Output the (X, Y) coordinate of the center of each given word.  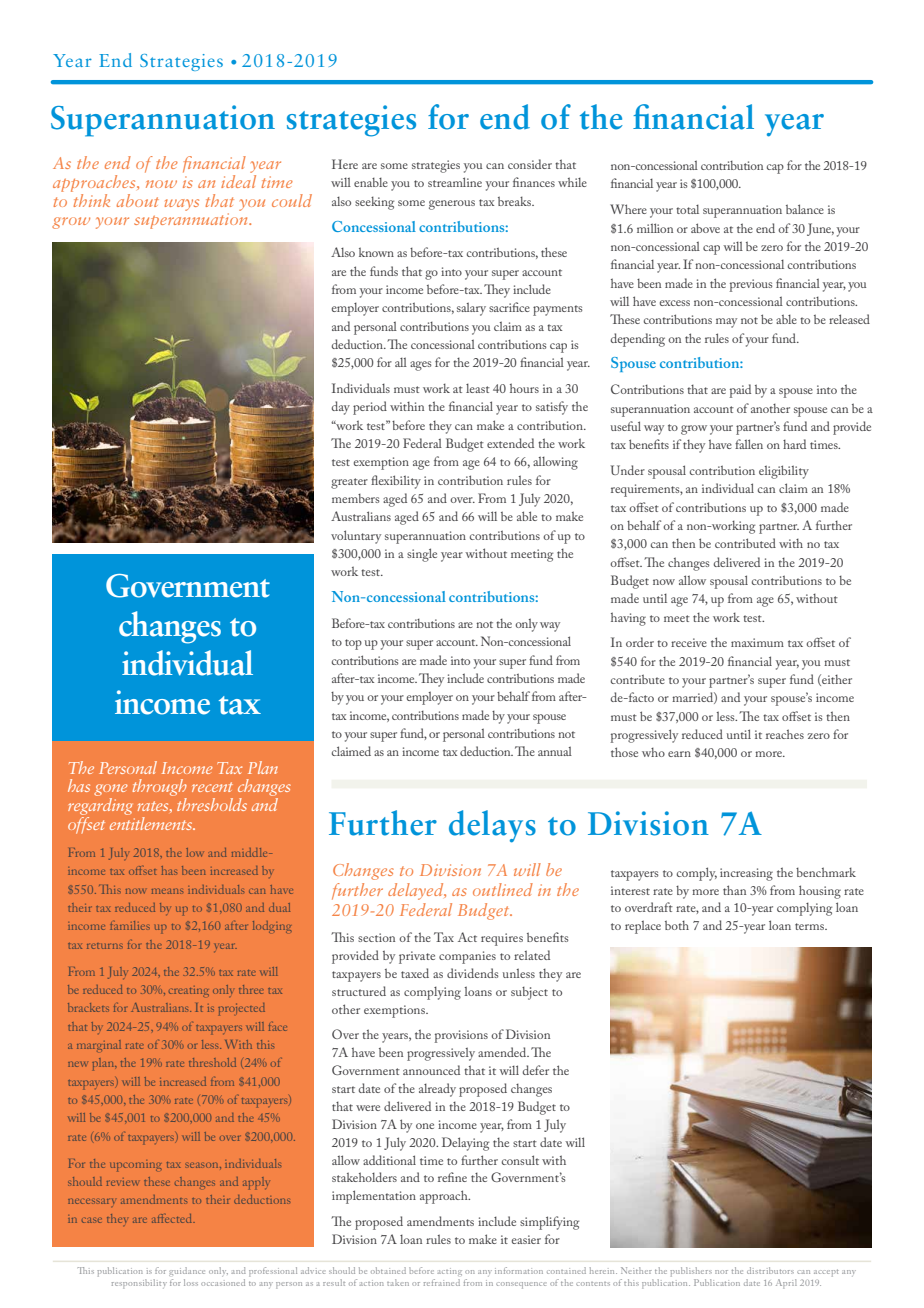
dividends (472, 973)
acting (449, 1272)
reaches (785, 734)
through (159, 789)
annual (555, 751)
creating (189, 991)
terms (810, 926)
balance (805, 209)
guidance (187, 1271)
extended (510, 443)
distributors (770, 1270)
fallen (749, 444)
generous (452, 205)
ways (182, 205)
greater (349, 483)
